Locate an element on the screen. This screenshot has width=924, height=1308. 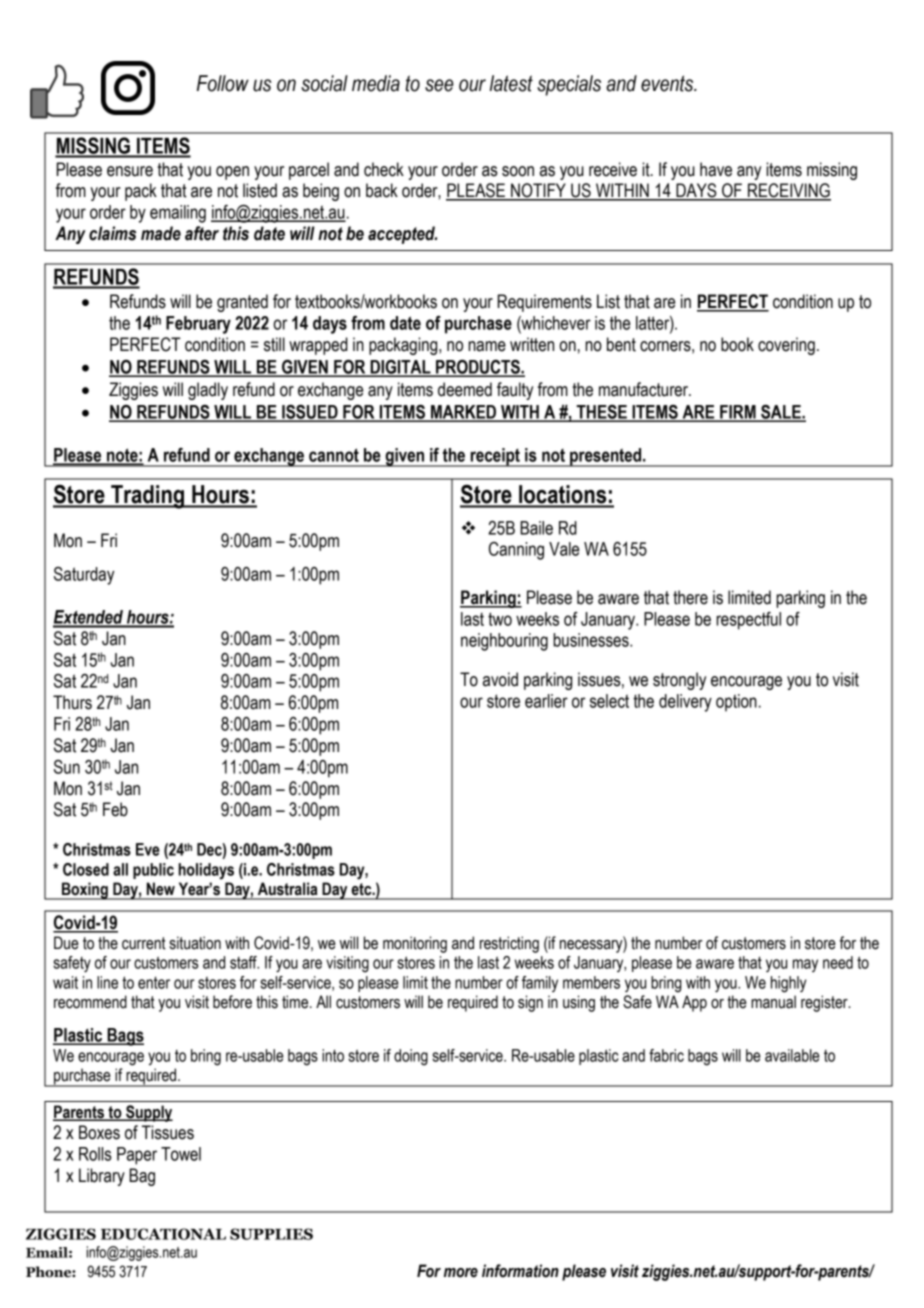
ensure is located at coordinates (130, 171).
